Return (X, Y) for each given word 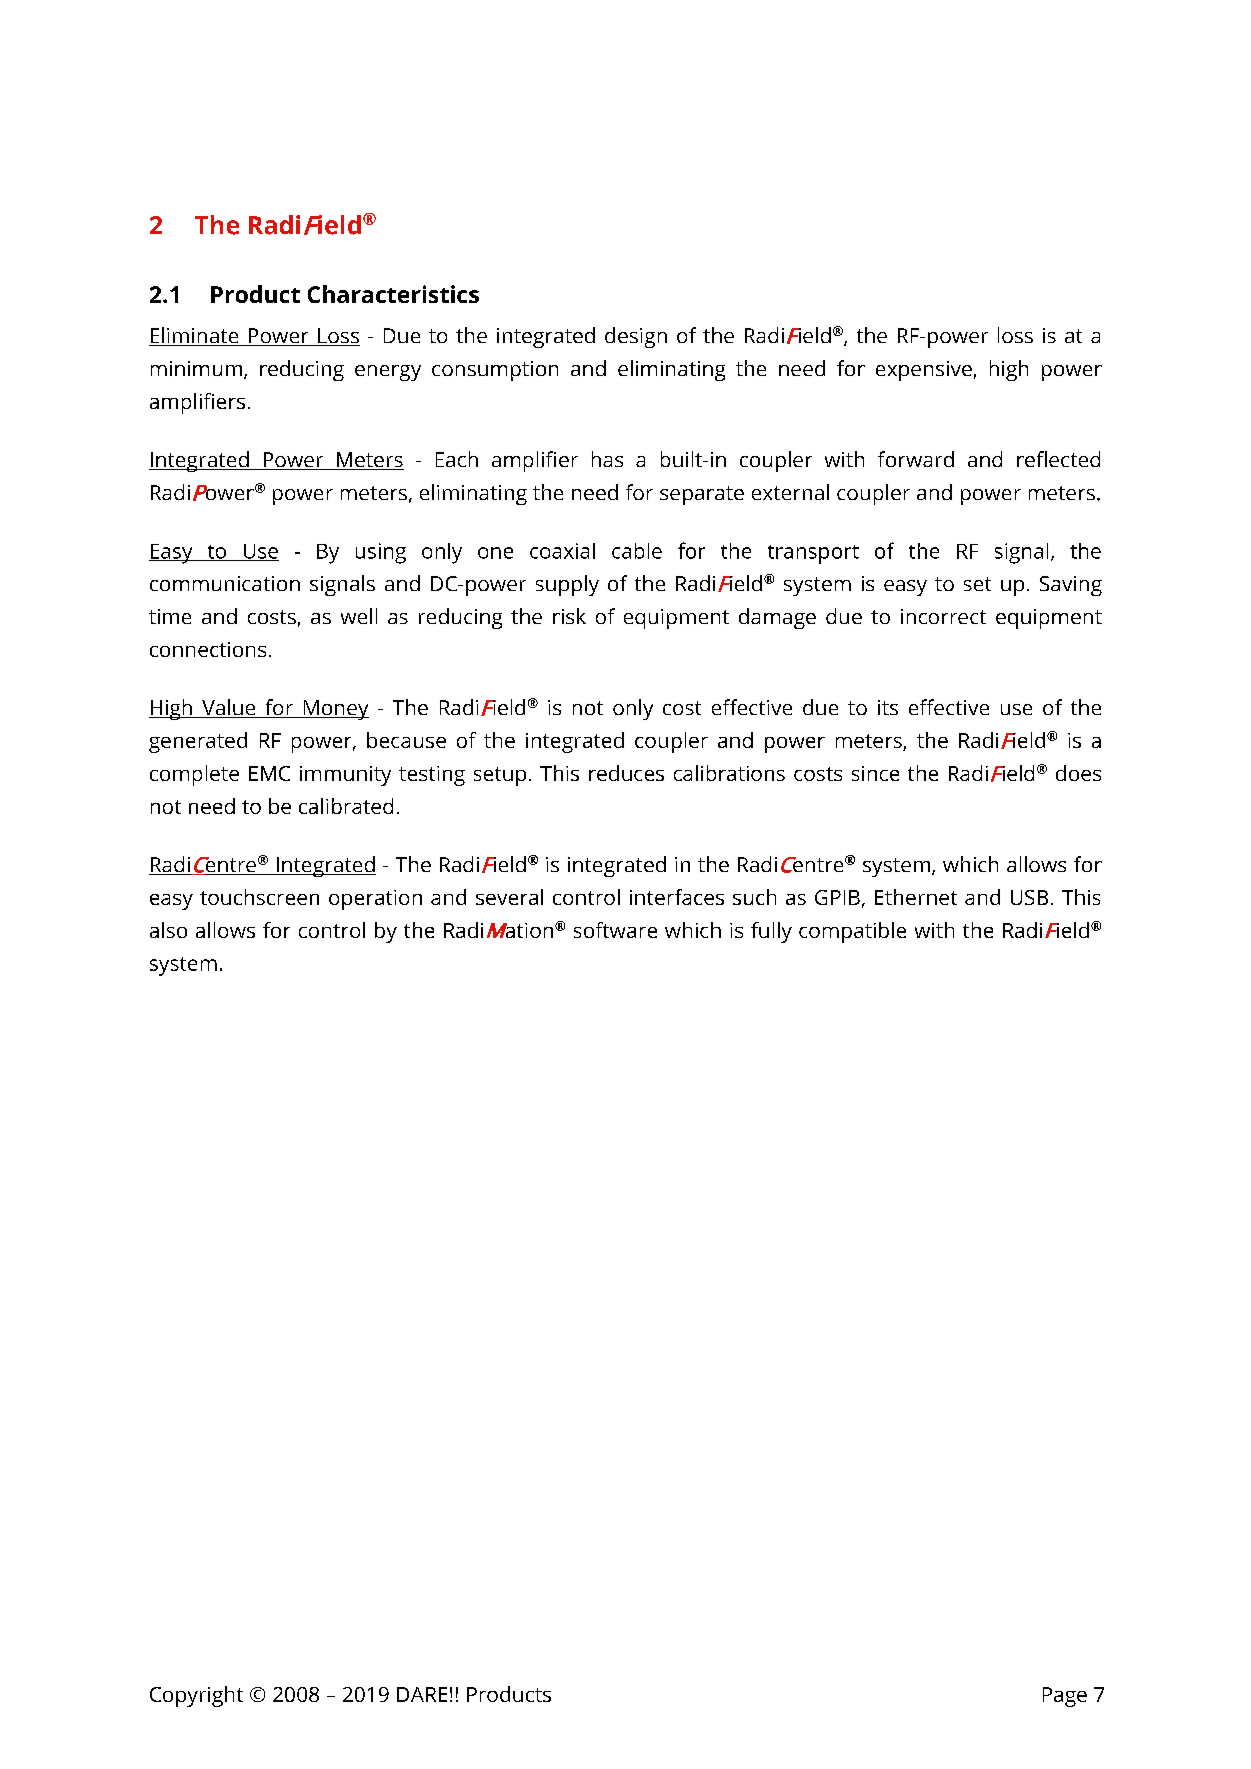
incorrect (943, 616)
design (636, 337)
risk (569, 616)
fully (771, 932)
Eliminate (195, 336)
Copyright (196, 1696)
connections (208, 649)
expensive (924, 371)
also (168, 930)
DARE (422, 1694)
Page (1065, 1697)
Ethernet (916, 897)
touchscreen (259, 897)
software (615, 930)
